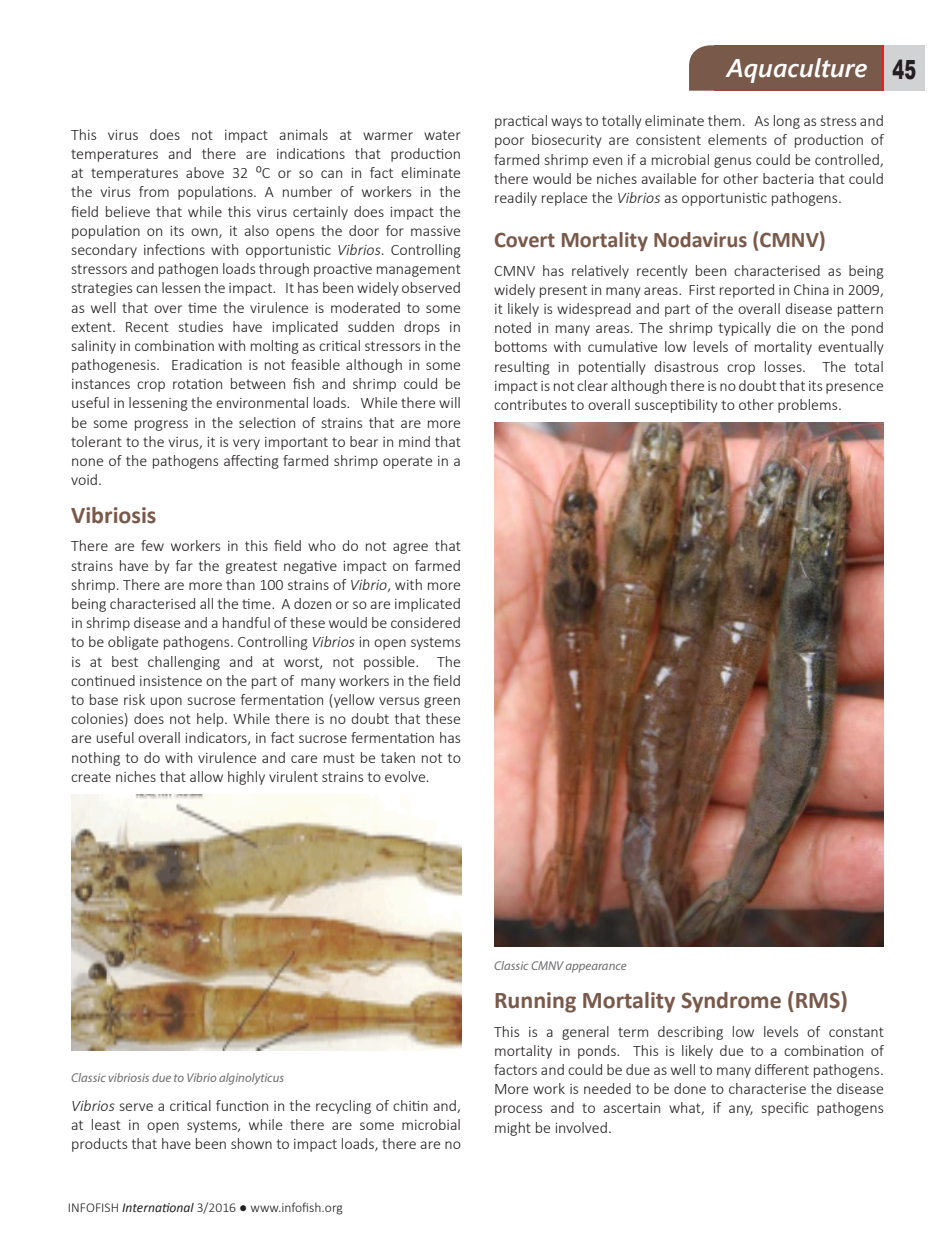 Image resolution: width=952 pixels, height=1247 pixels. What do you see at coordinates (158, 1208) in the screenshot?
I see `International` at bounding box center [158, 1208].
